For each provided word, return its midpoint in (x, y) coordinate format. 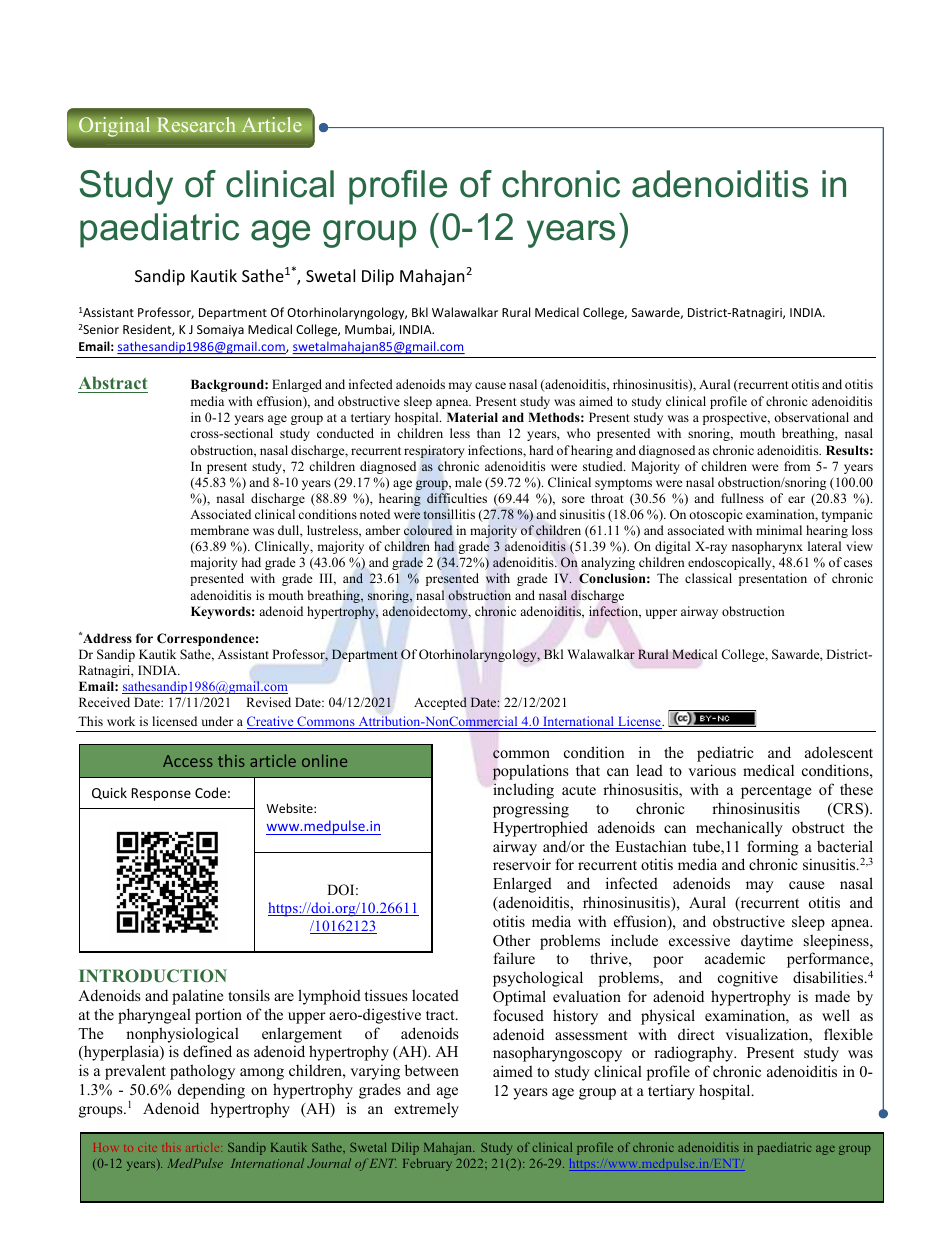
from (797, 466)
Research (196, 125)
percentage (776, 792)
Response (161, 794)
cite (148, 1148)
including (523, 791)
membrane (219, 530)
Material (472, 417)
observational (811, 417)
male (468, 482)
